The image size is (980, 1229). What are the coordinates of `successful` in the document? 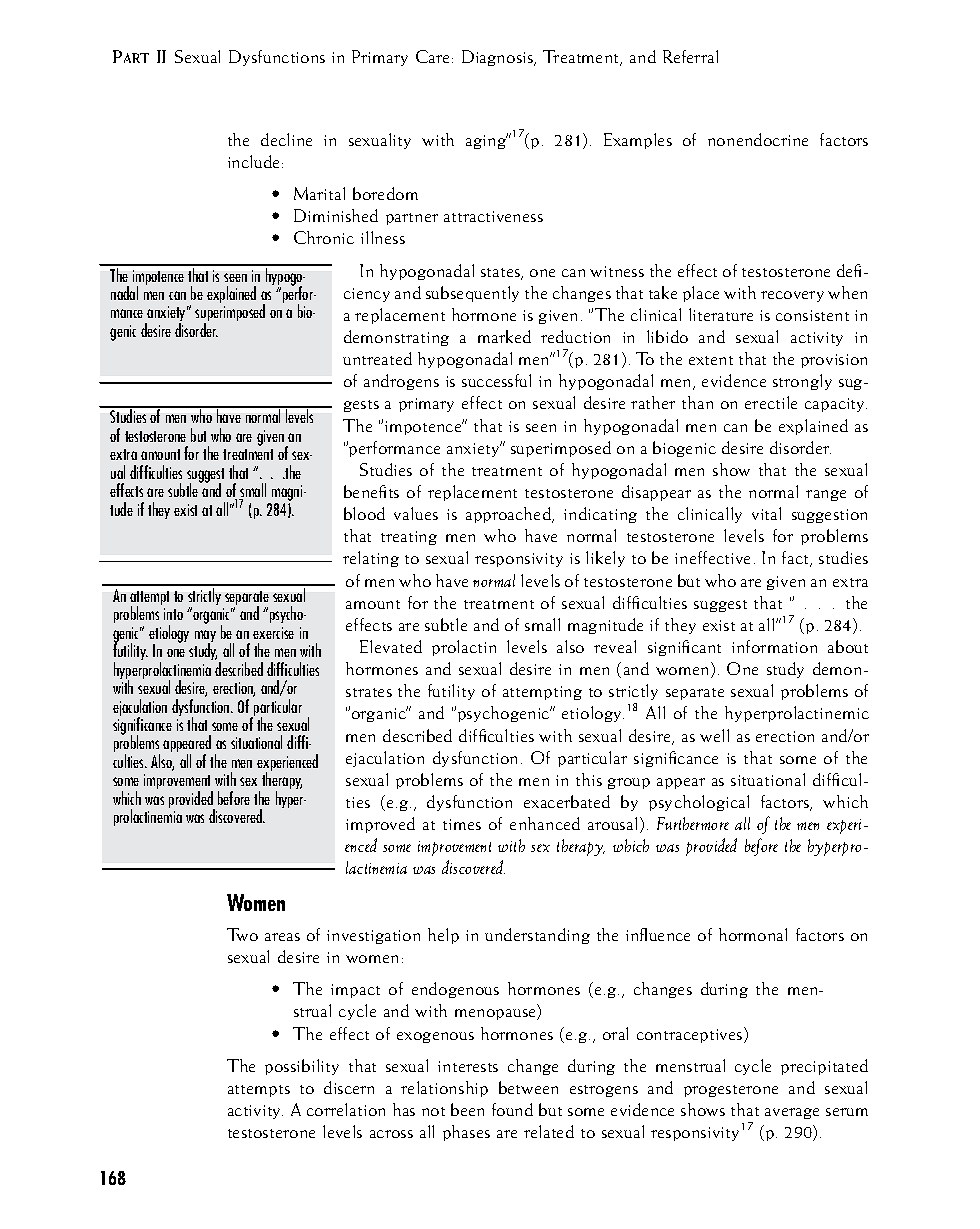 It's located at (496, 380).
